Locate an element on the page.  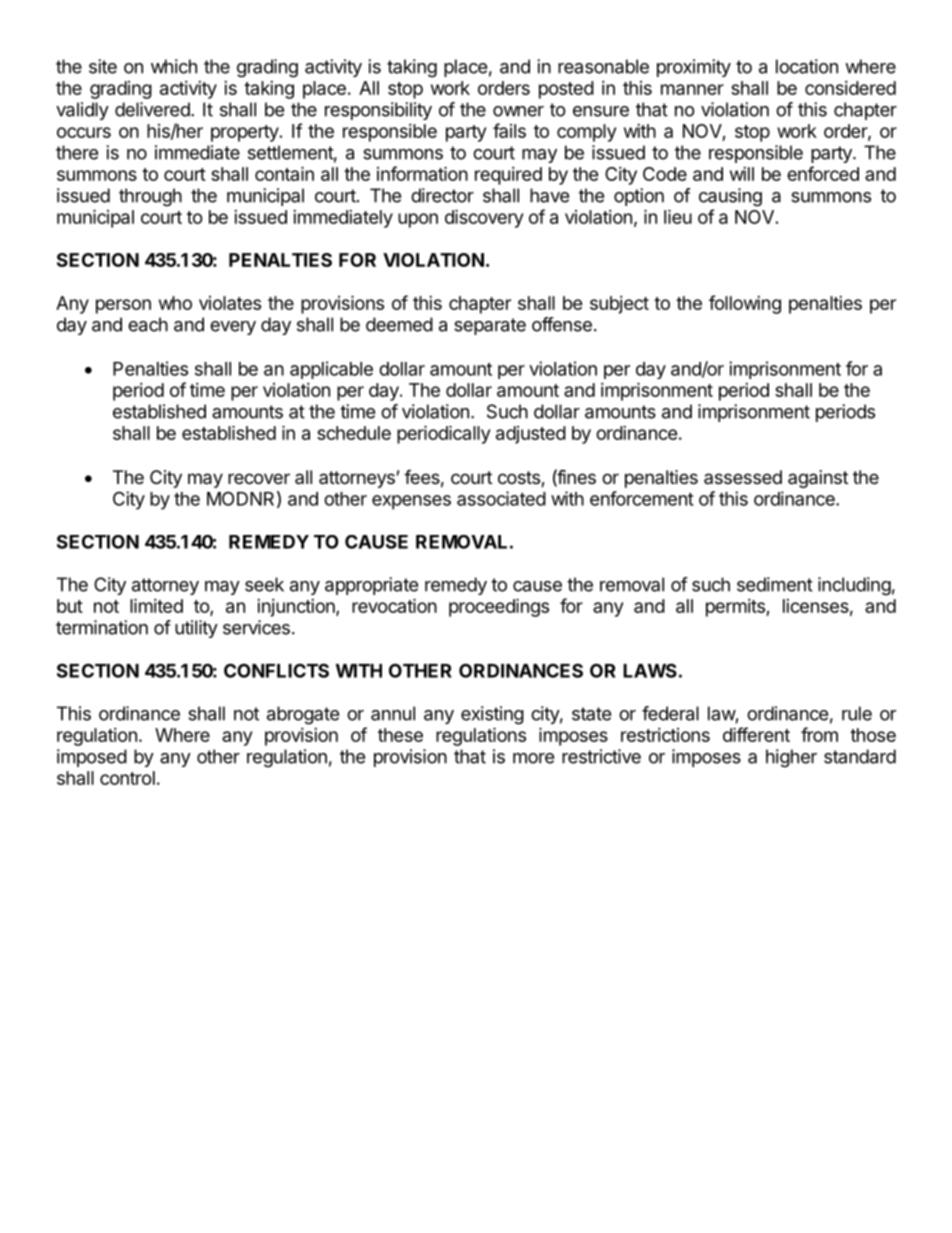
more is located at coordinates (533, 758).
